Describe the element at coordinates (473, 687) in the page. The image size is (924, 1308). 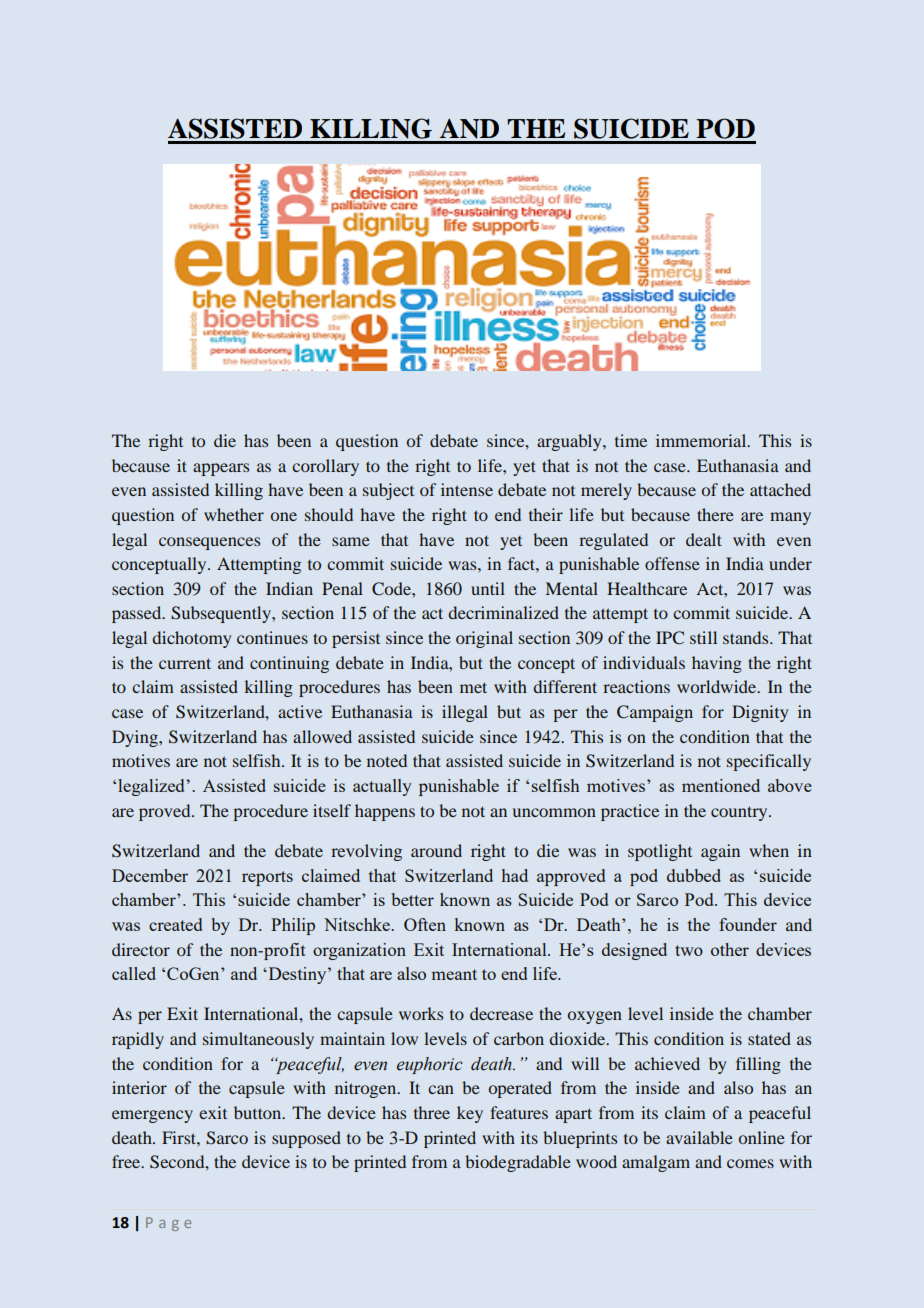
I see `met` at that location.
